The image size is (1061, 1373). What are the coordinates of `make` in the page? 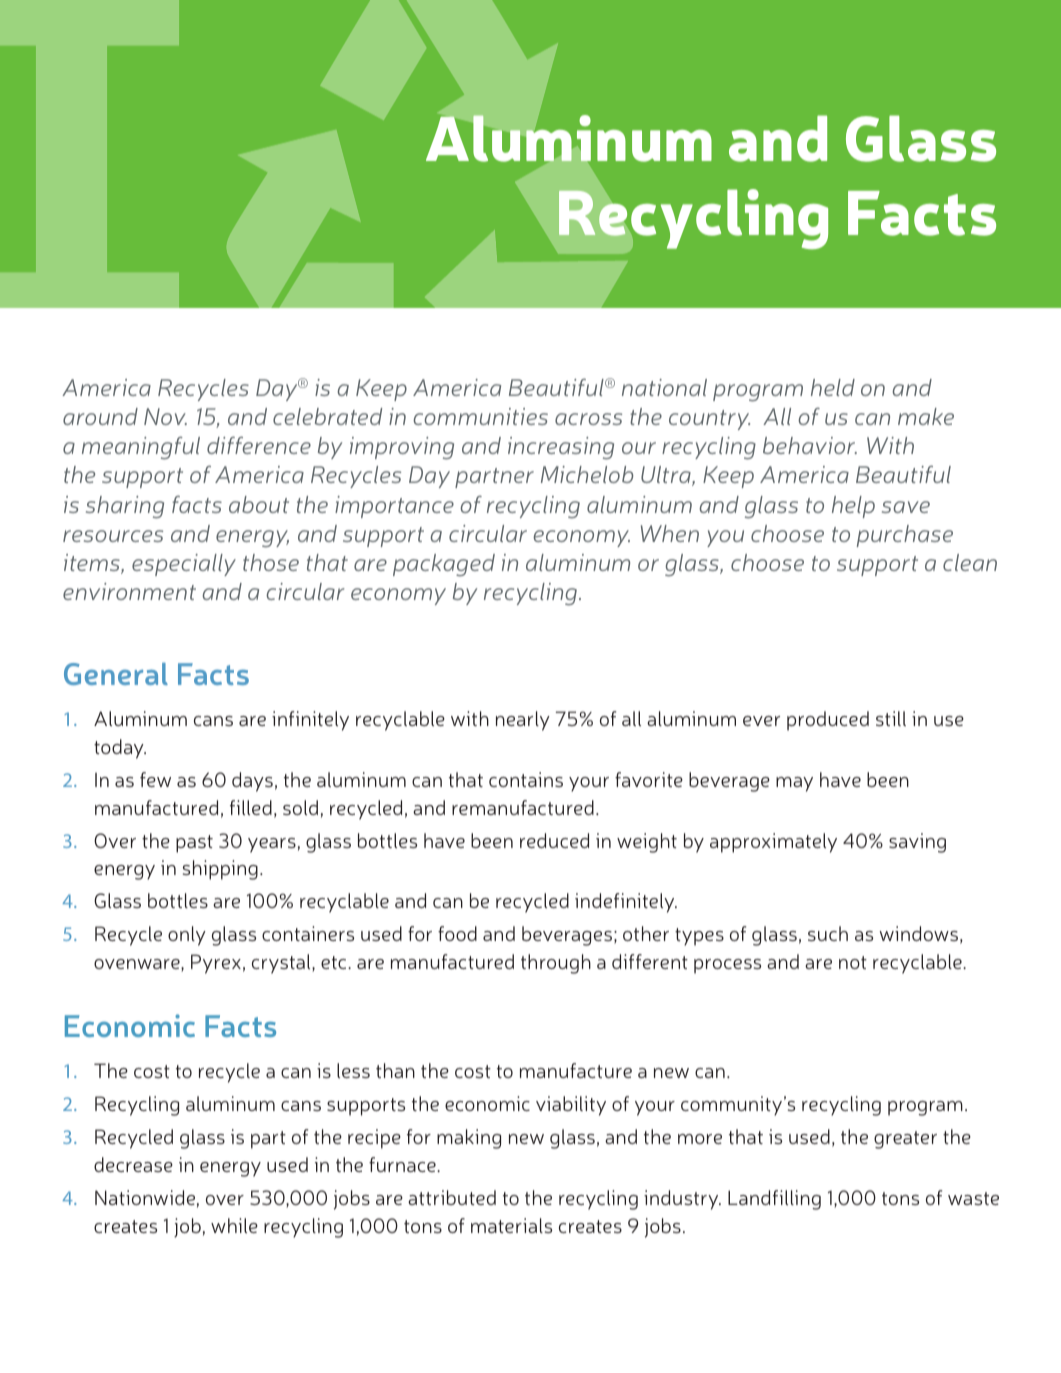 It's located at (926, 416).
